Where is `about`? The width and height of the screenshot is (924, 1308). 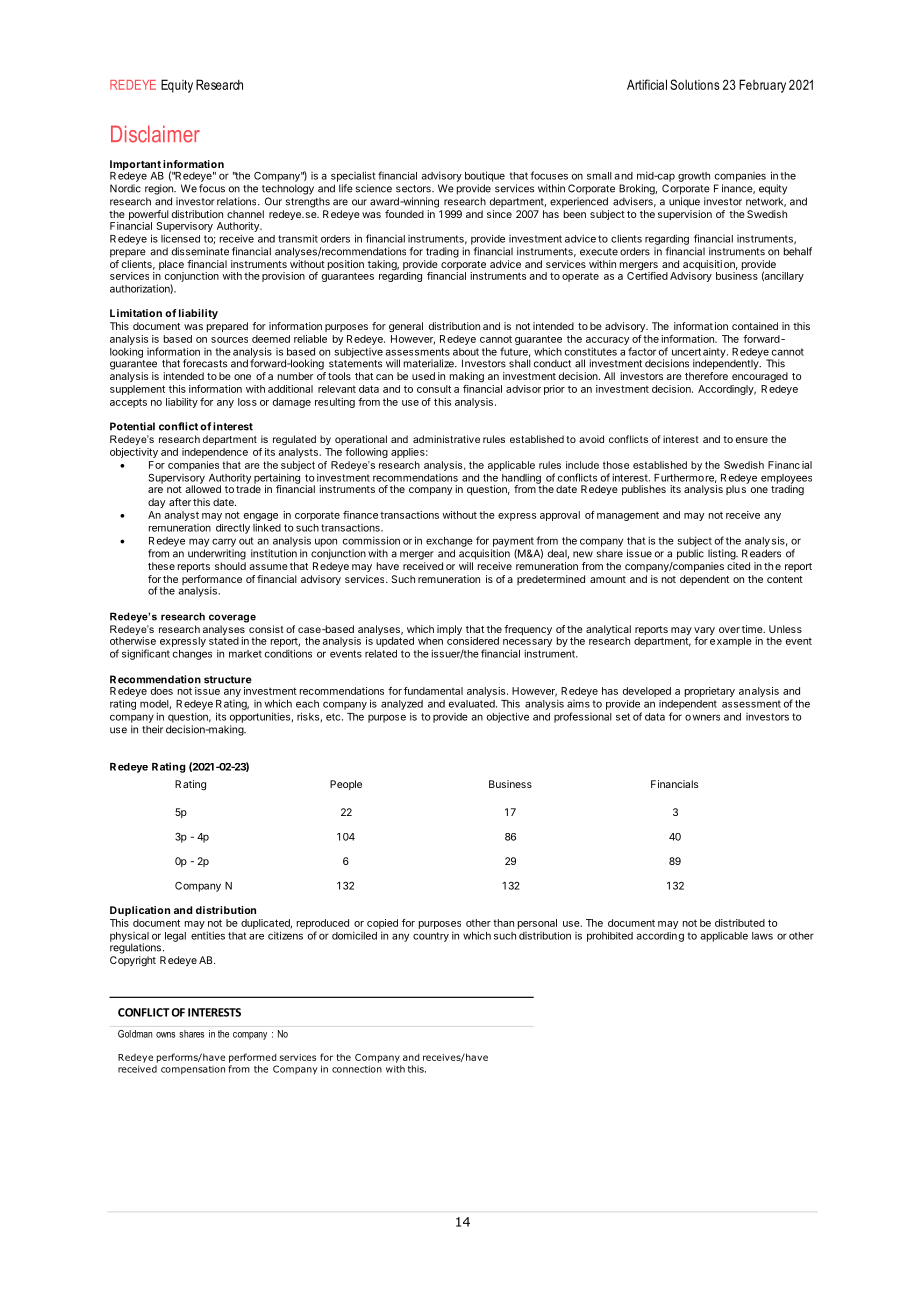 about is located at coordinates (466, 352).
